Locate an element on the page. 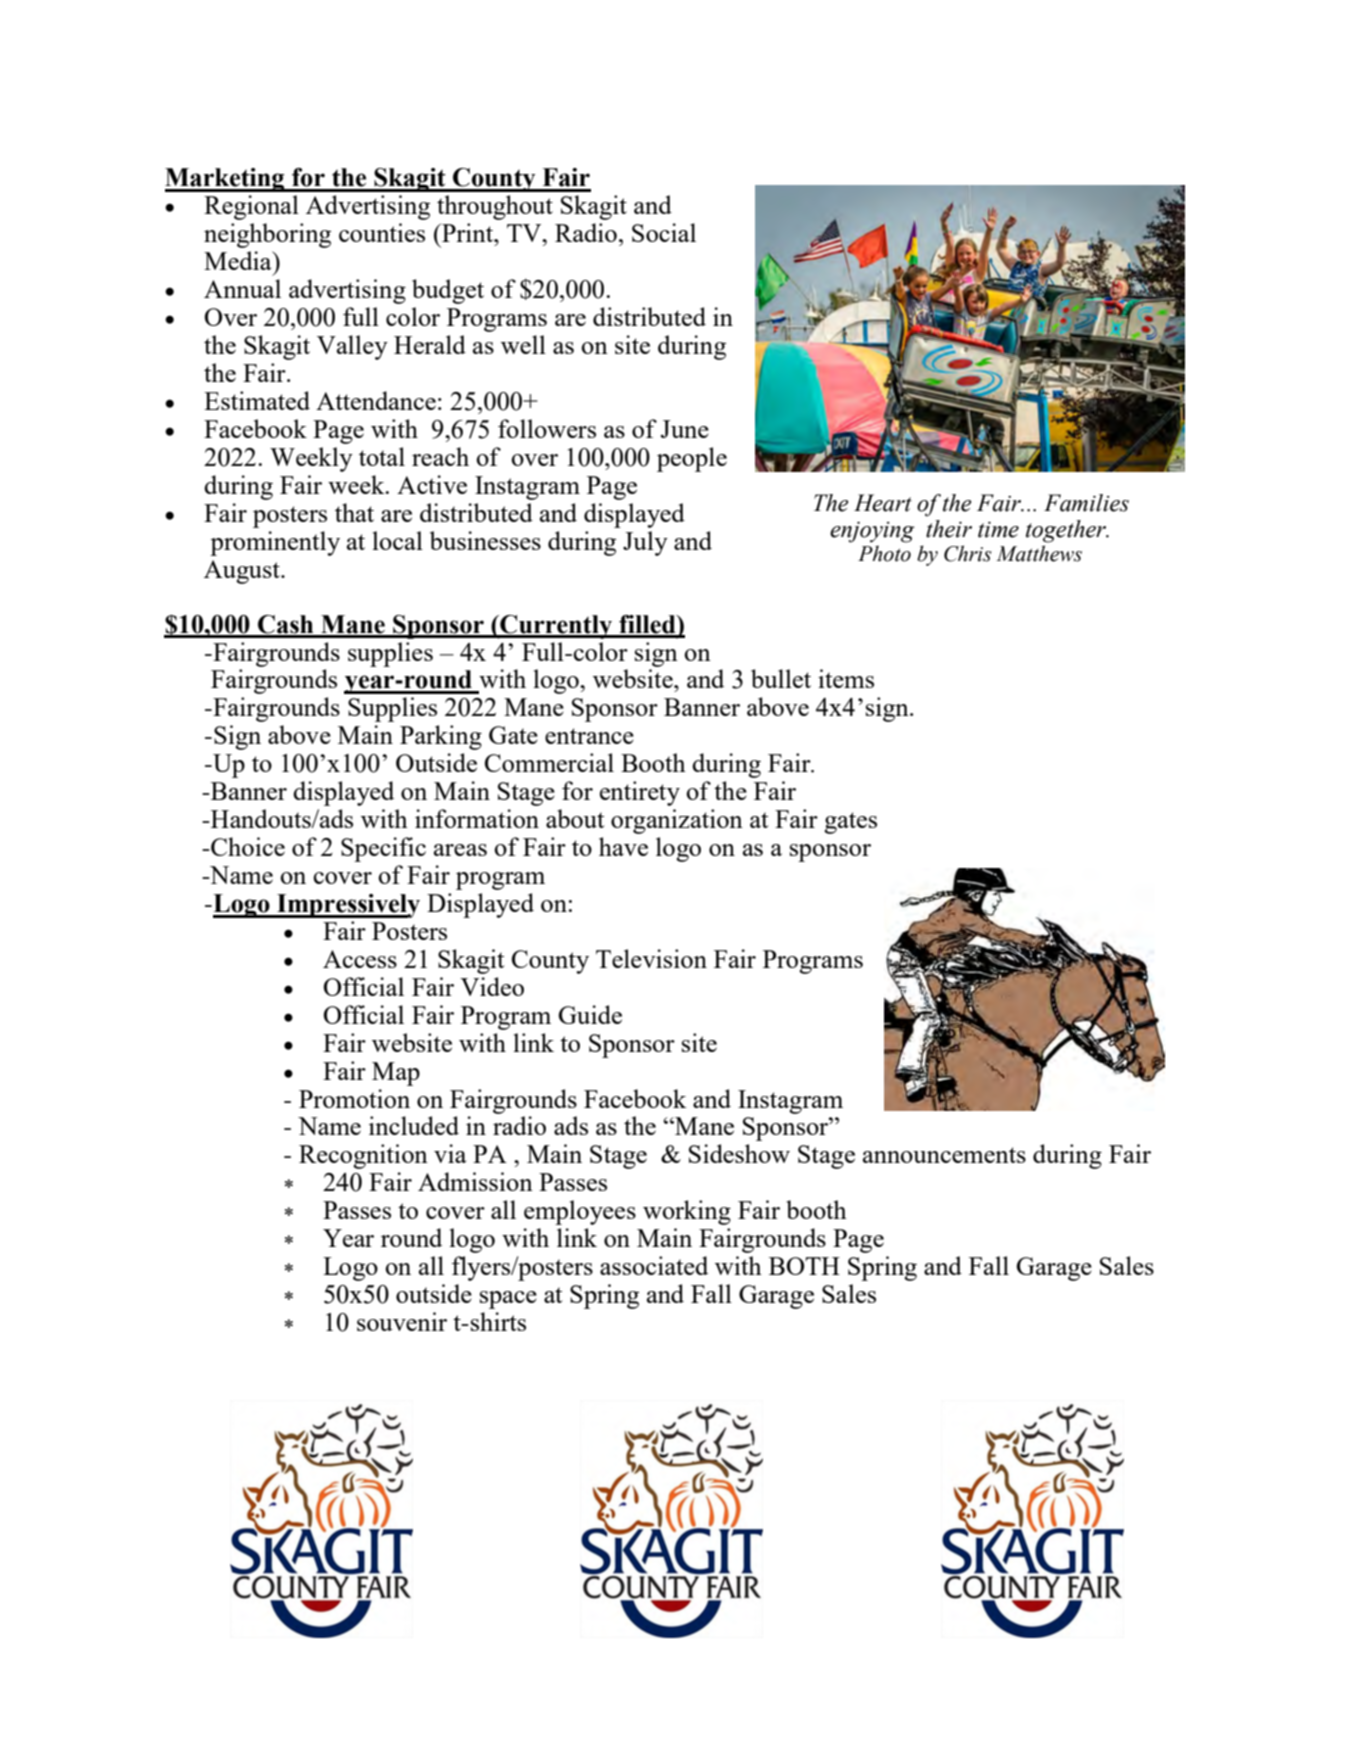 The width and height of the image is (1346, 1741). Guide is located at coordinates (590, 1014).
